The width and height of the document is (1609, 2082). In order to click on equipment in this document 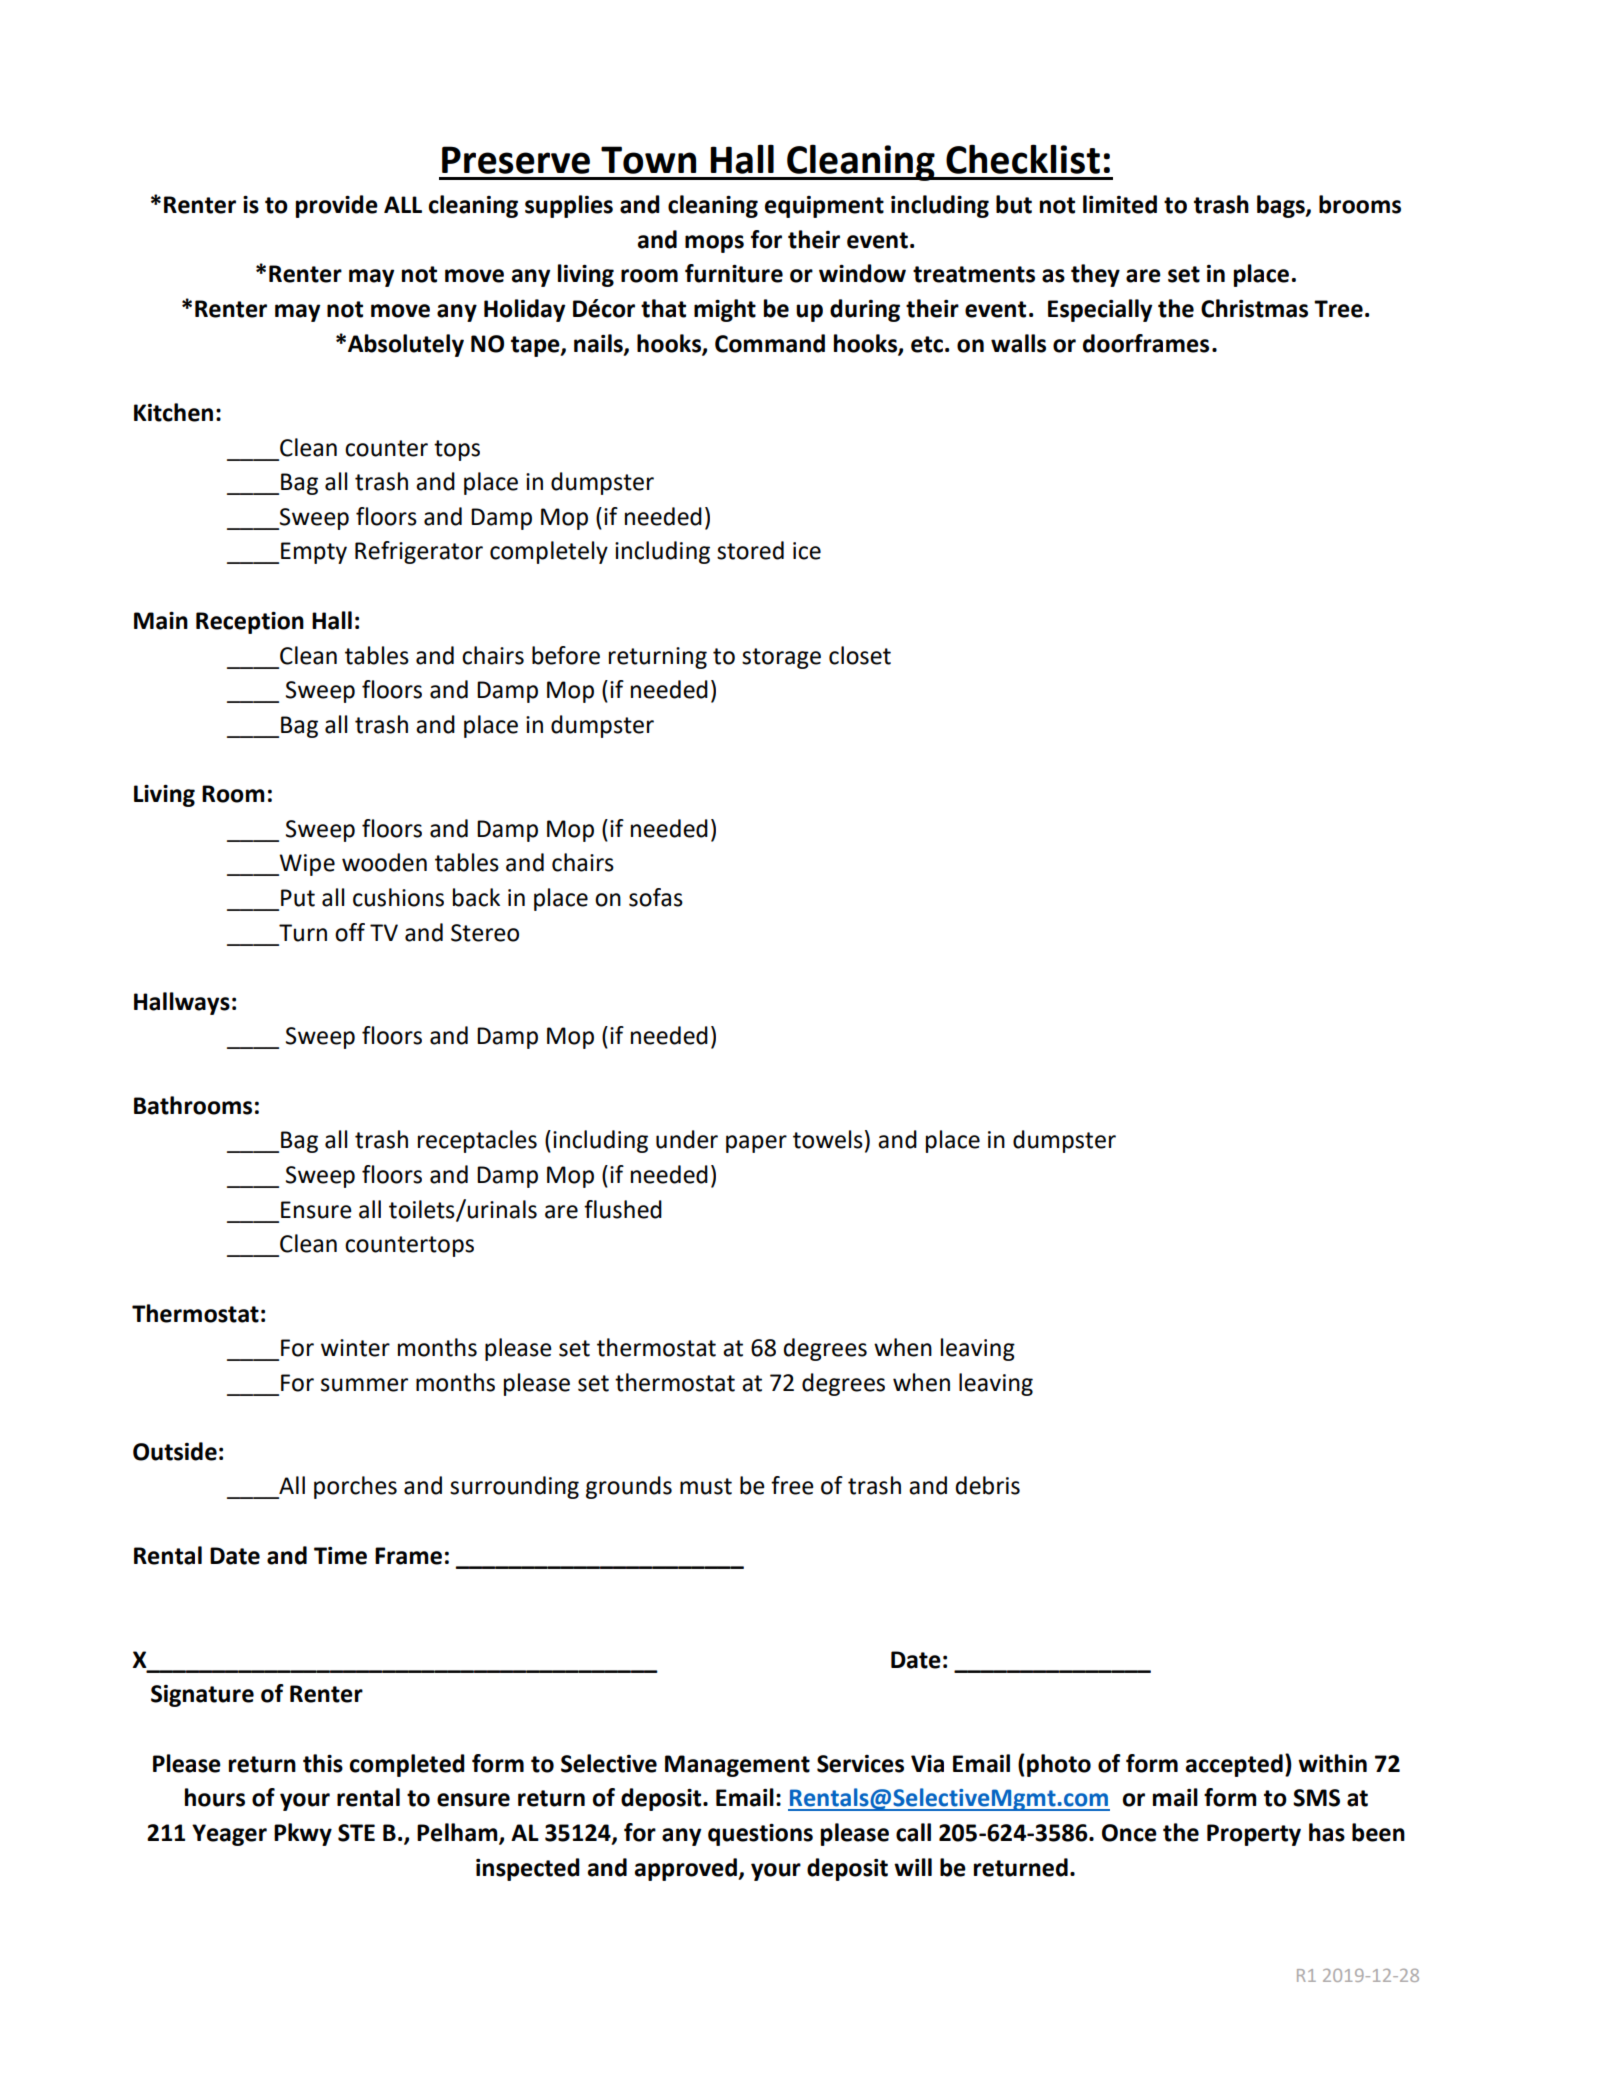, I will do `click(824, 207)`.
